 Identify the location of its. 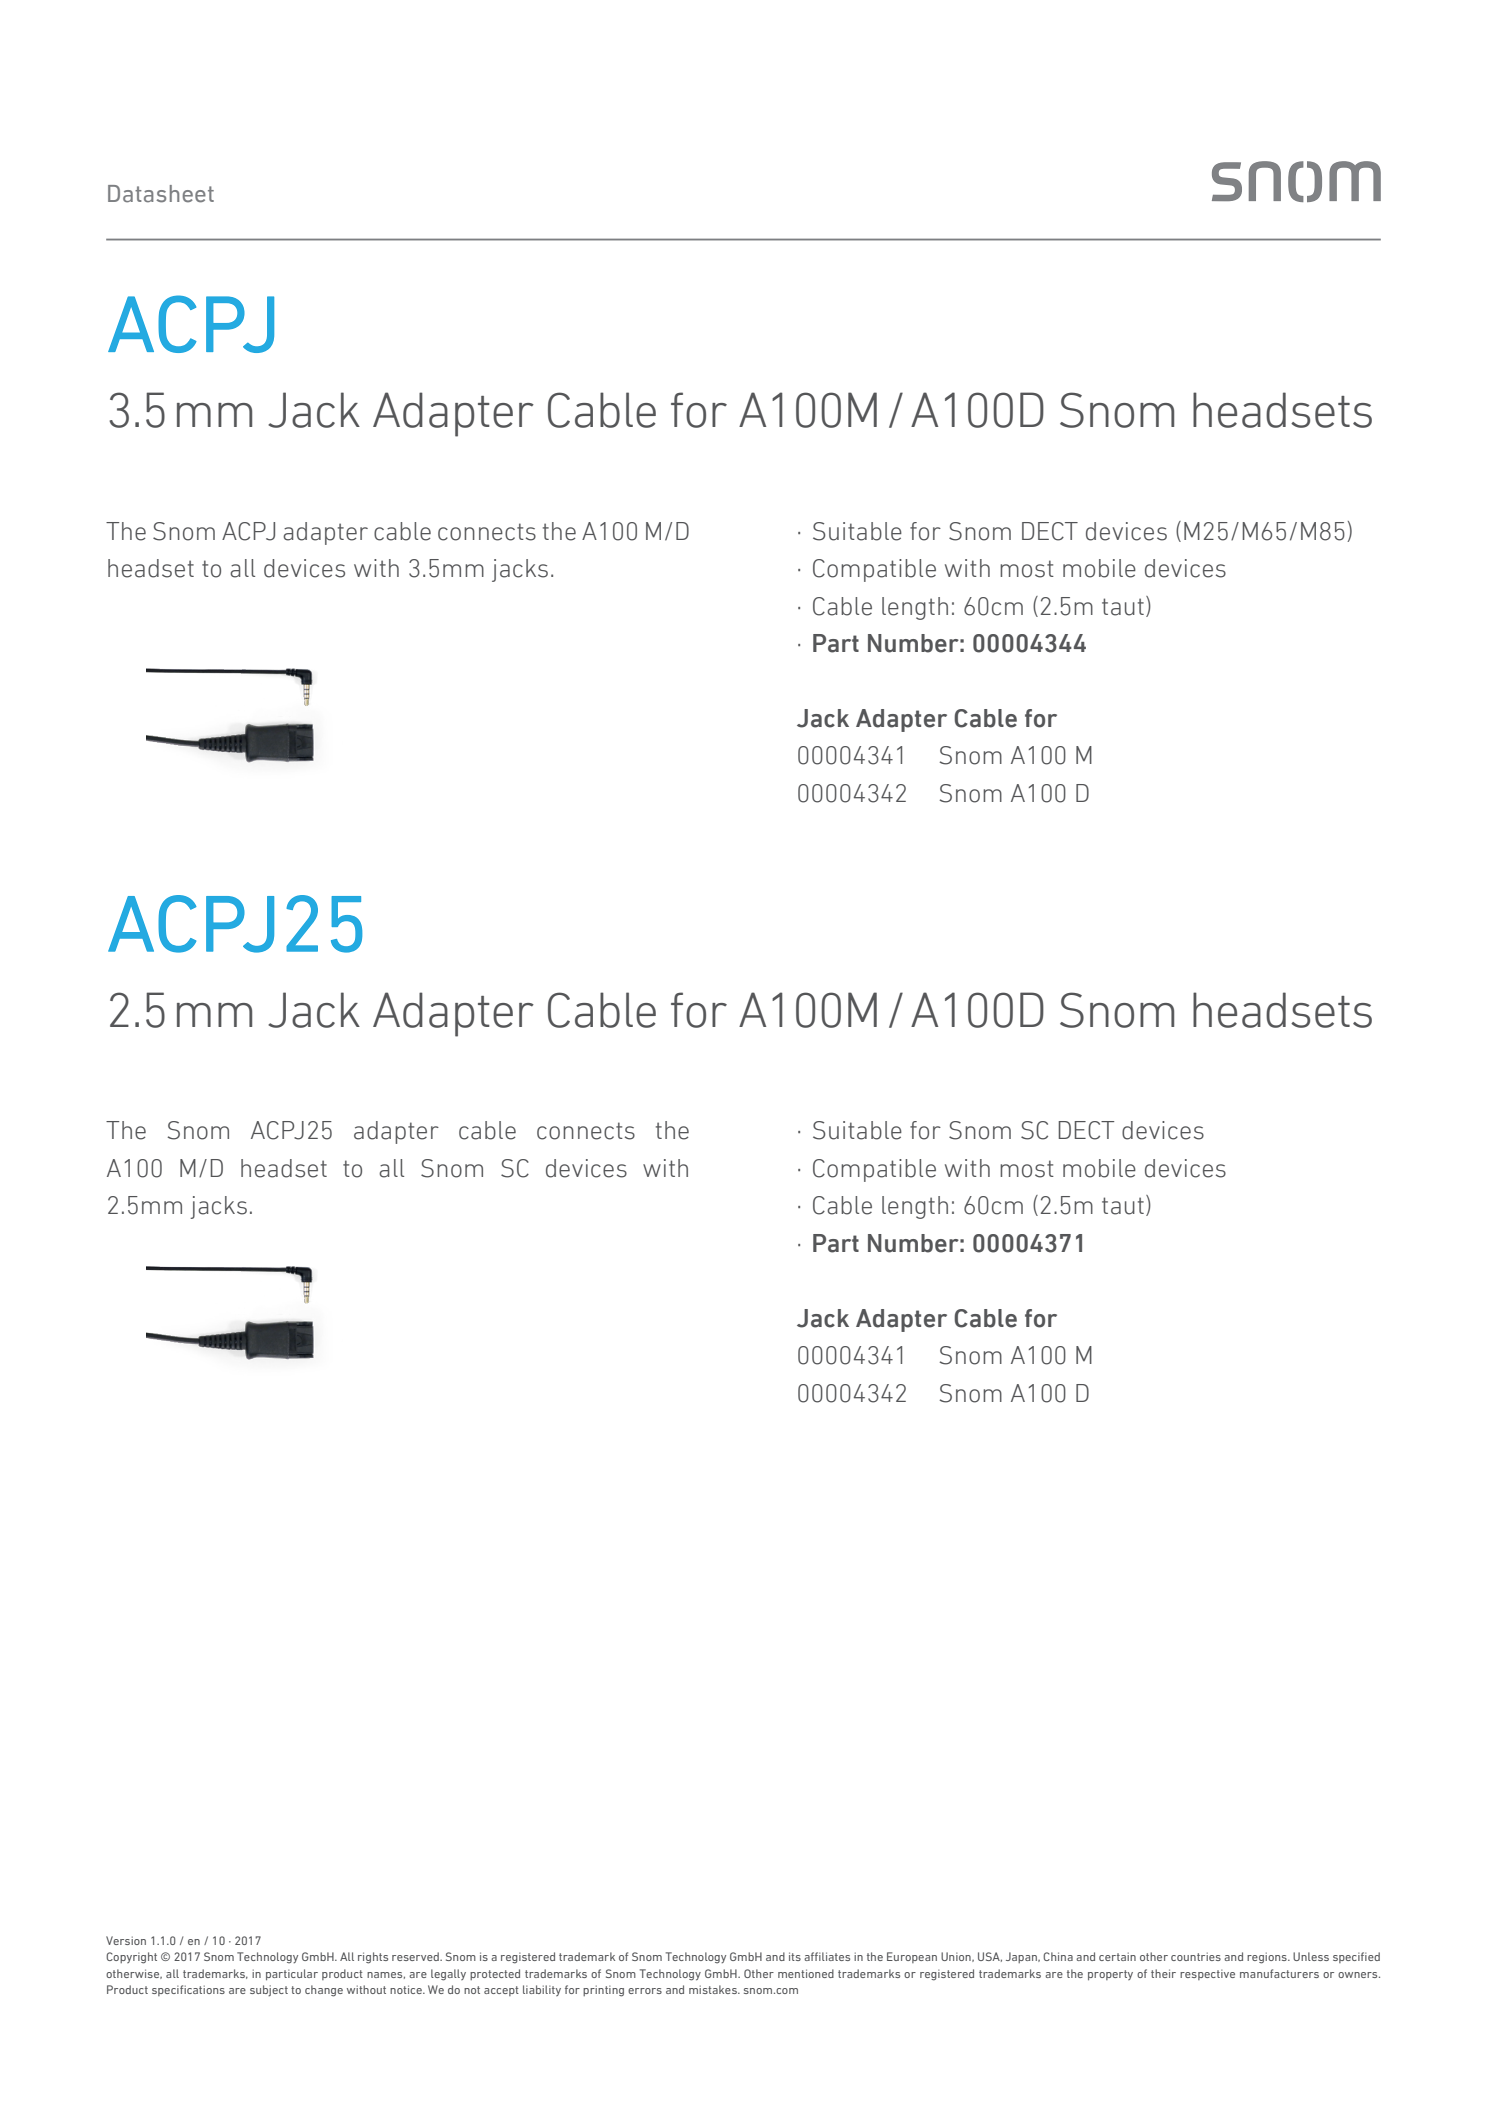
(795, 1956).
